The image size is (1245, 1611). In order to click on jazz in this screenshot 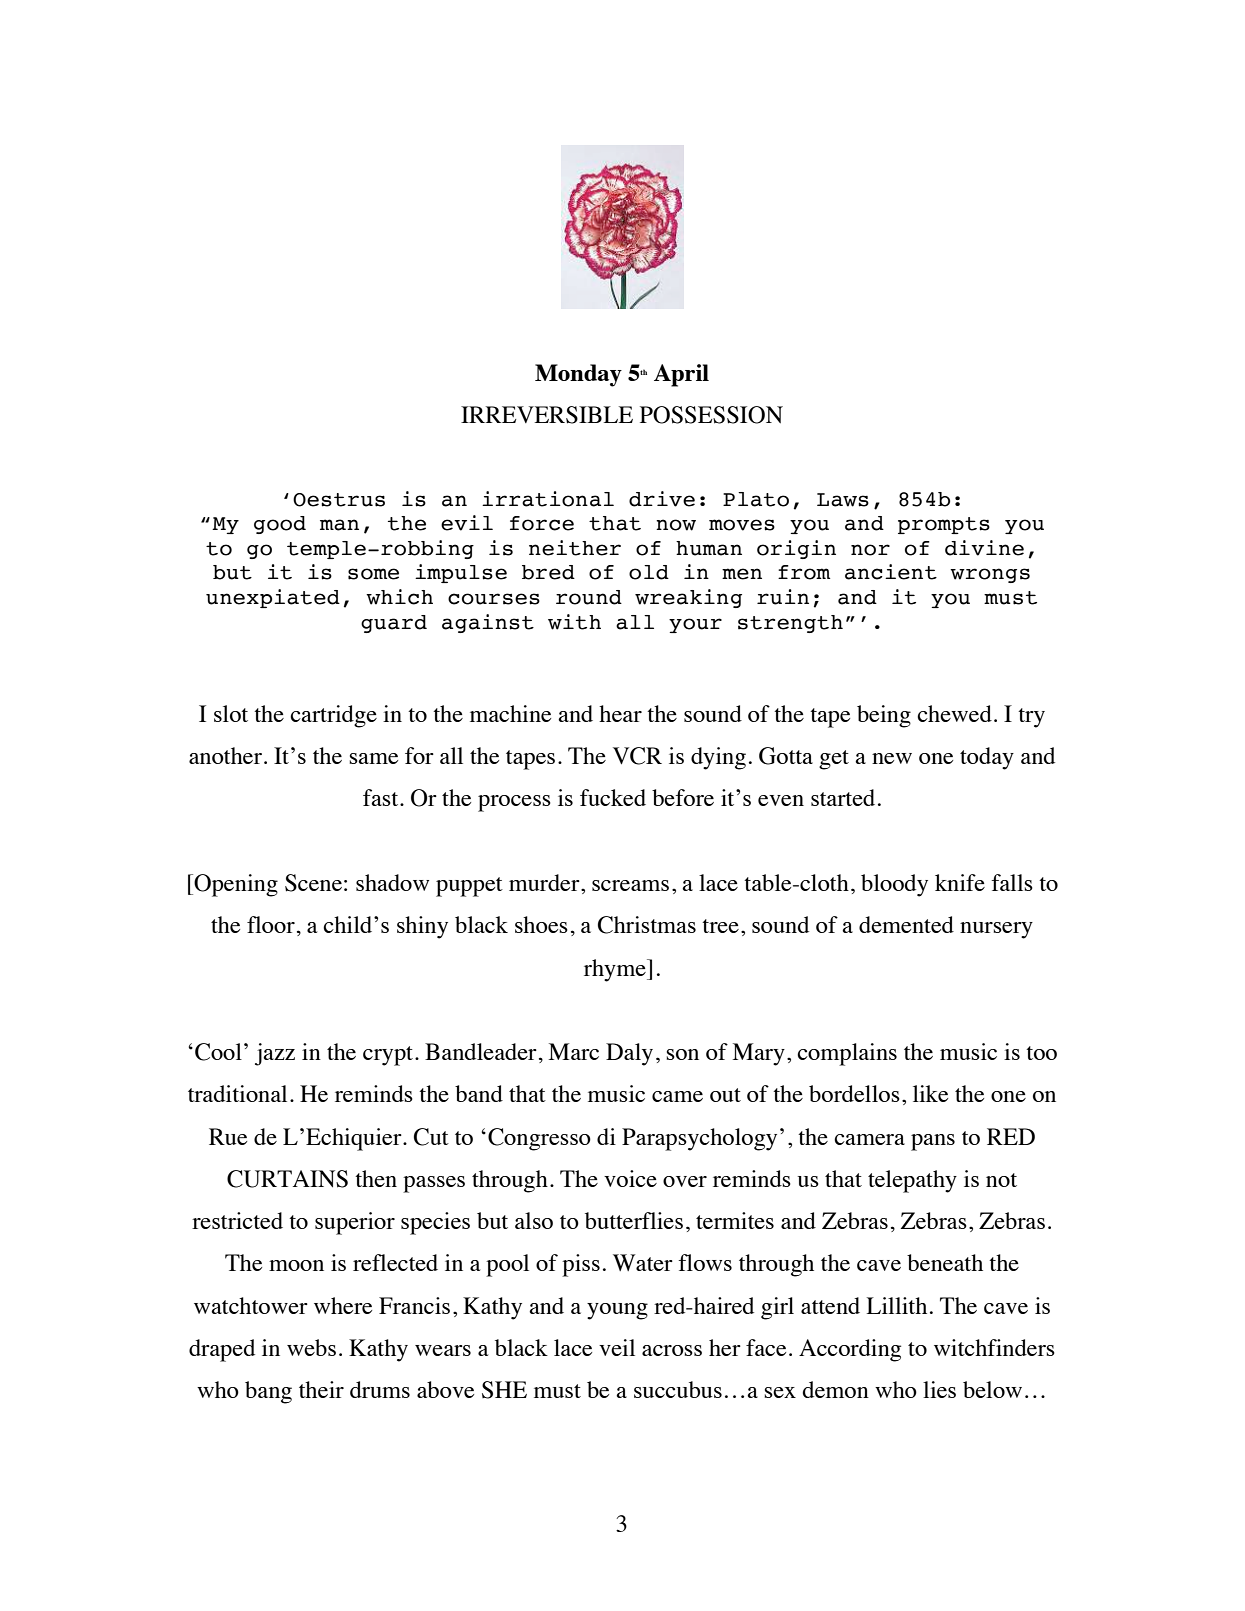, I will do `click(275, 1054)`.
